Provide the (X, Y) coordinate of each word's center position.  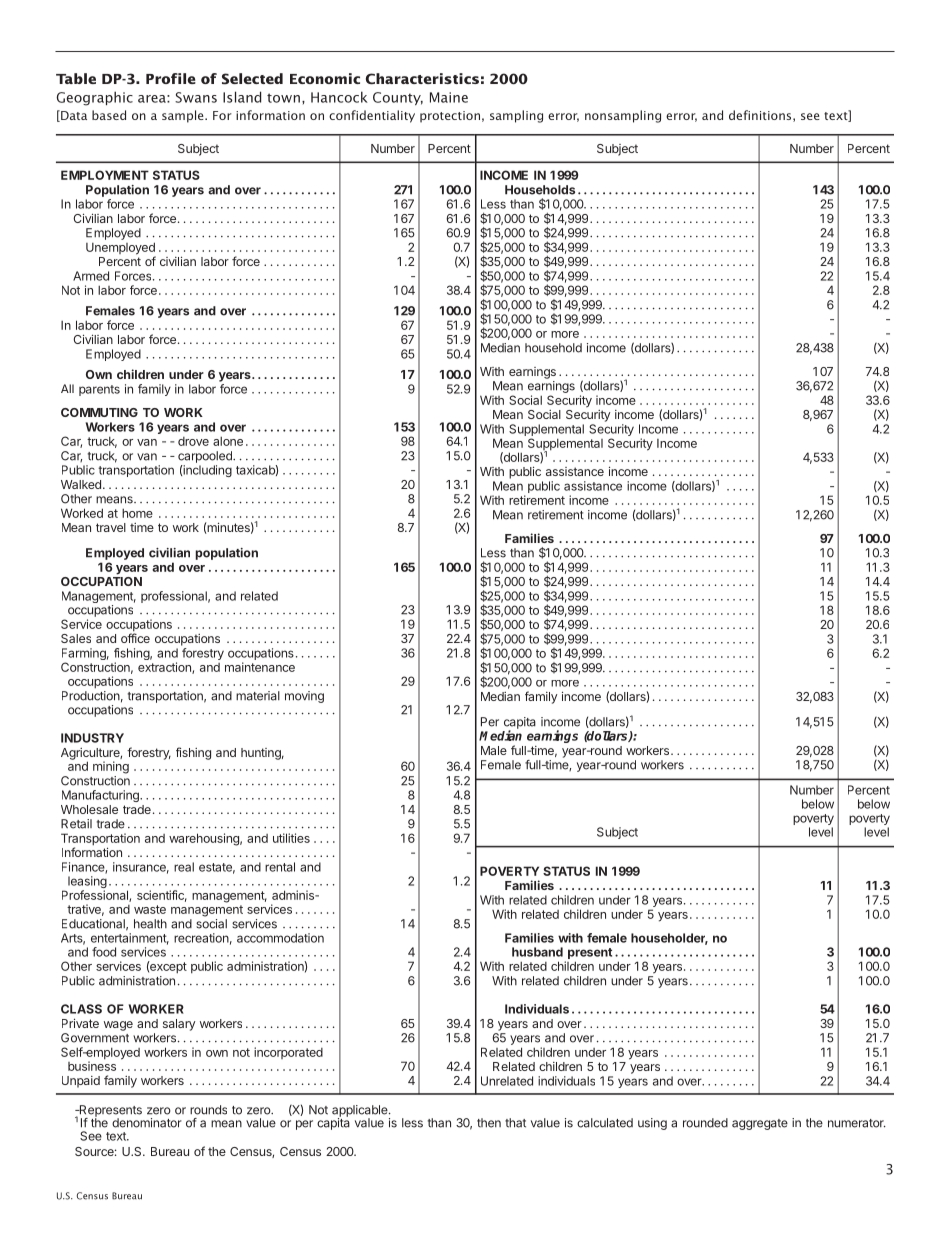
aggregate (760, 1124)
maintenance (260, 667)
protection (450, 117)
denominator (147, 1123)
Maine (449, 97)
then (489, 1123)
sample (184, 116)
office (135, 638)
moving (304, 697)
